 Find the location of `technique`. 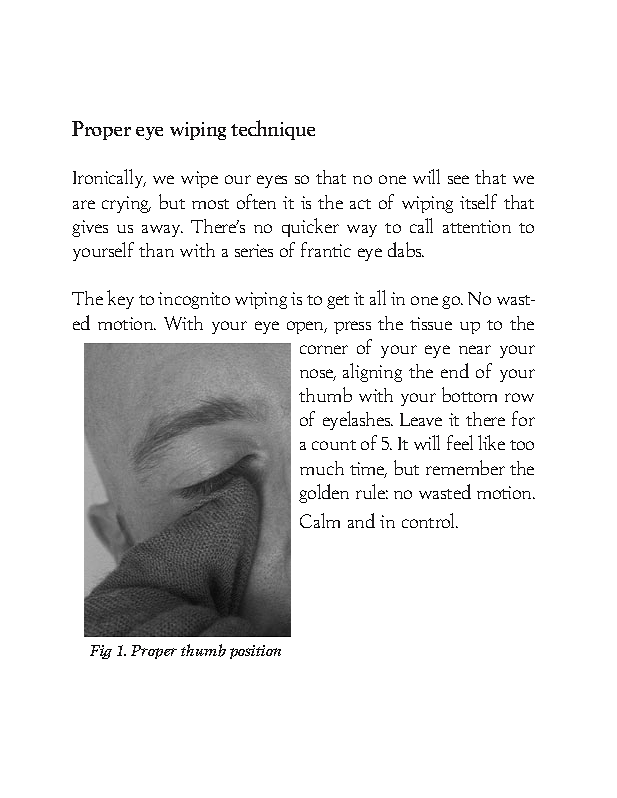

technique is located at coordinates (273, 130).
